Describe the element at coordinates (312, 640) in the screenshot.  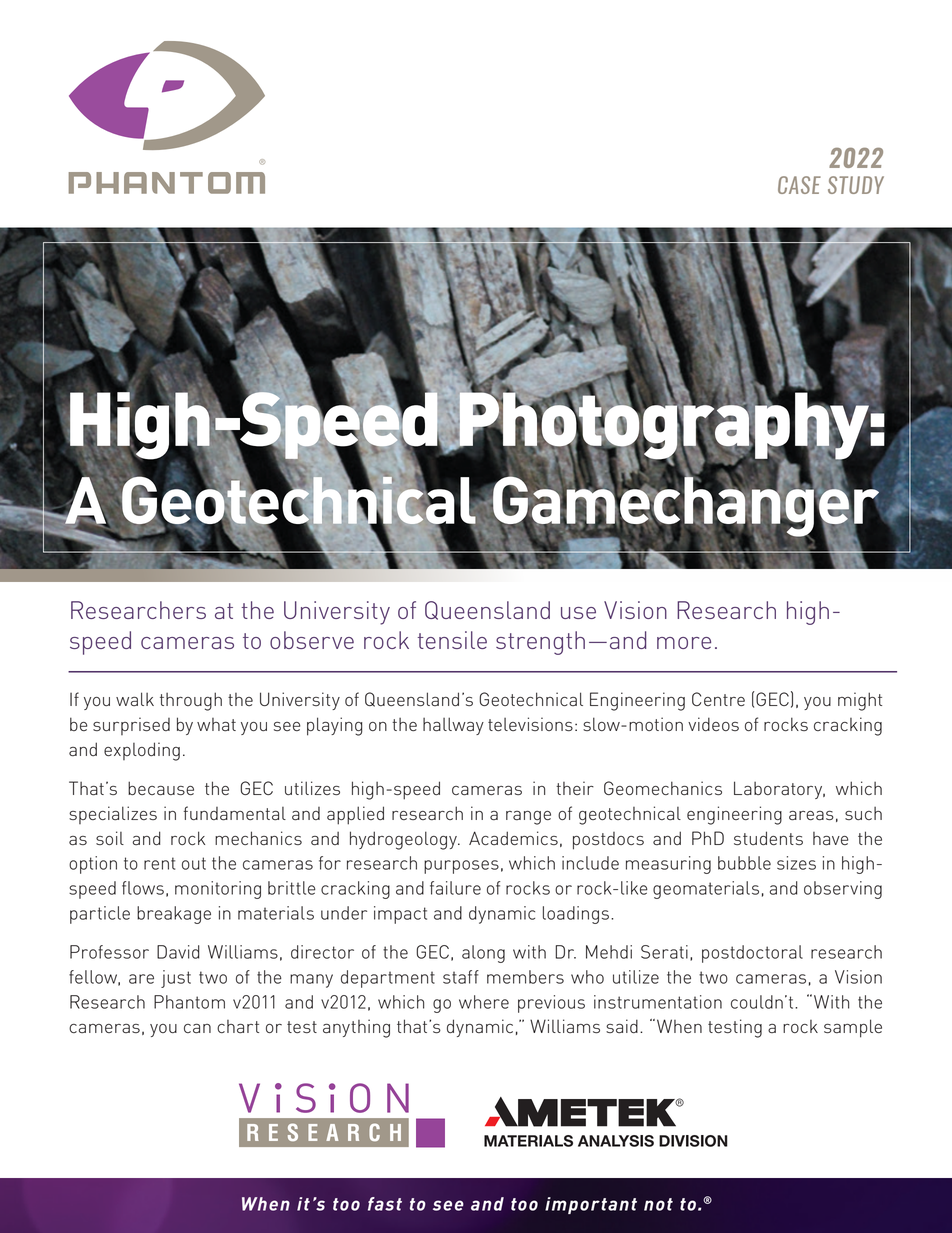
I see `observe` at that location.
